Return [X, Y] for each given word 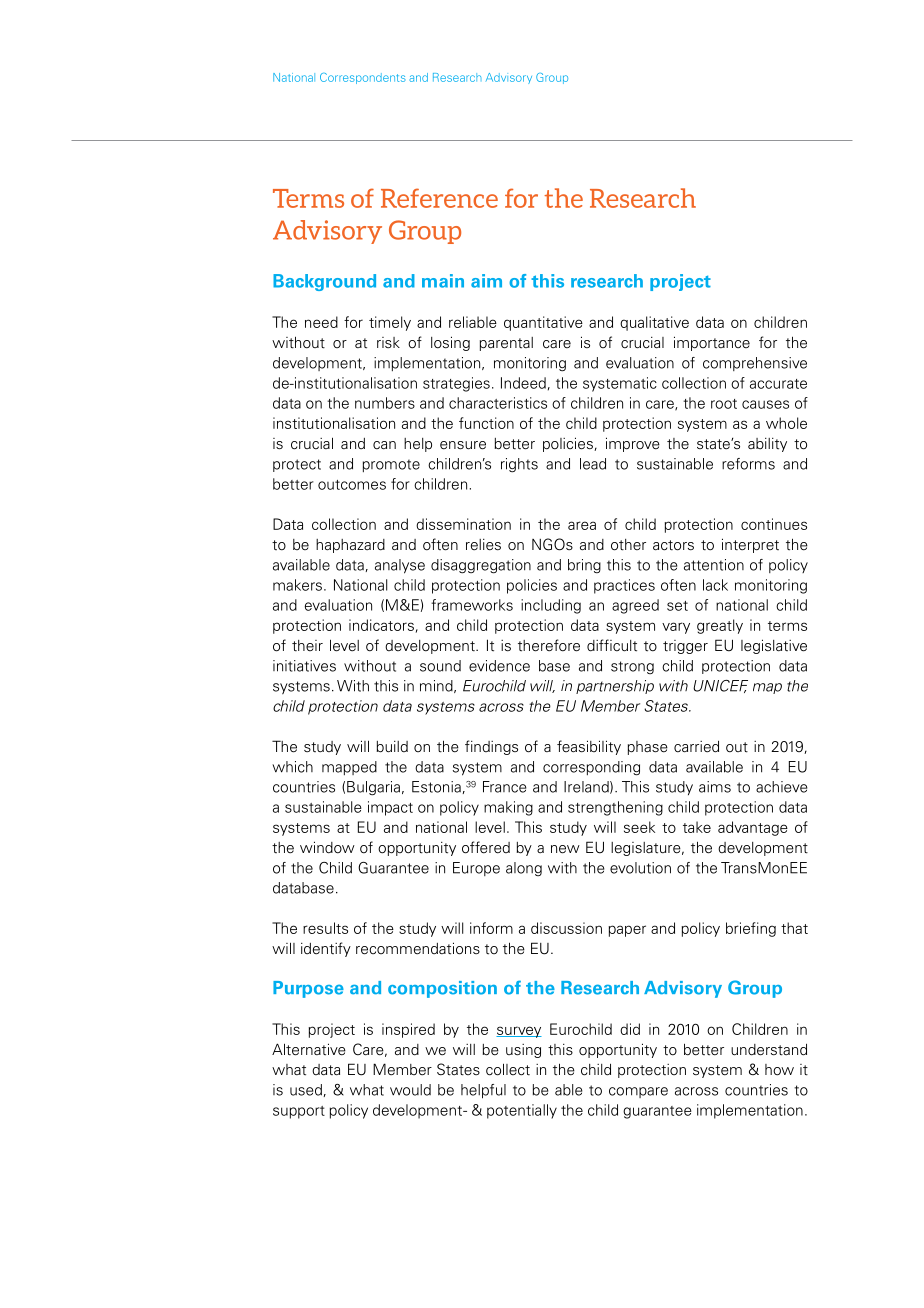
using [523, 1051]
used [307, 1090]
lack [715, 585]
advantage [753, 828]
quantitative [543, 323]
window [327, 847]
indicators [381, 625]
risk [388, 342]
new [565, 849]
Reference [439, 198]
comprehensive [755, 364]
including [551, 606]
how [779, 1070]
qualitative [654, 323]
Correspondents [363, 78]
